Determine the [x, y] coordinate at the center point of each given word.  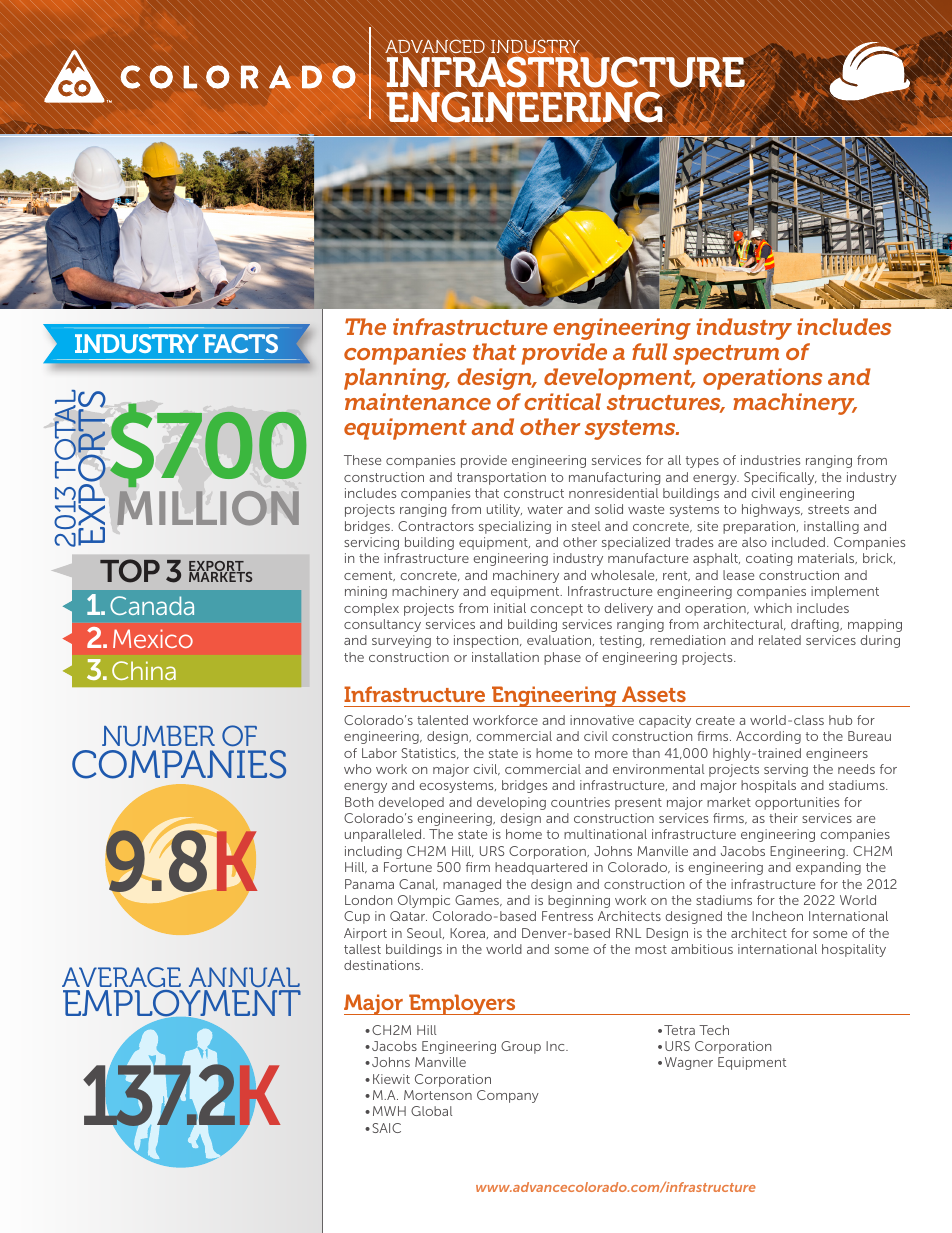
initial [510, 608]
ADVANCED [435, 46]
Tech [714, 1030]
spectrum [726, 355]
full [650, 351]
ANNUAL [244, 977]
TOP [130, 571]
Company [508, 1096]
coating [769, 559]
